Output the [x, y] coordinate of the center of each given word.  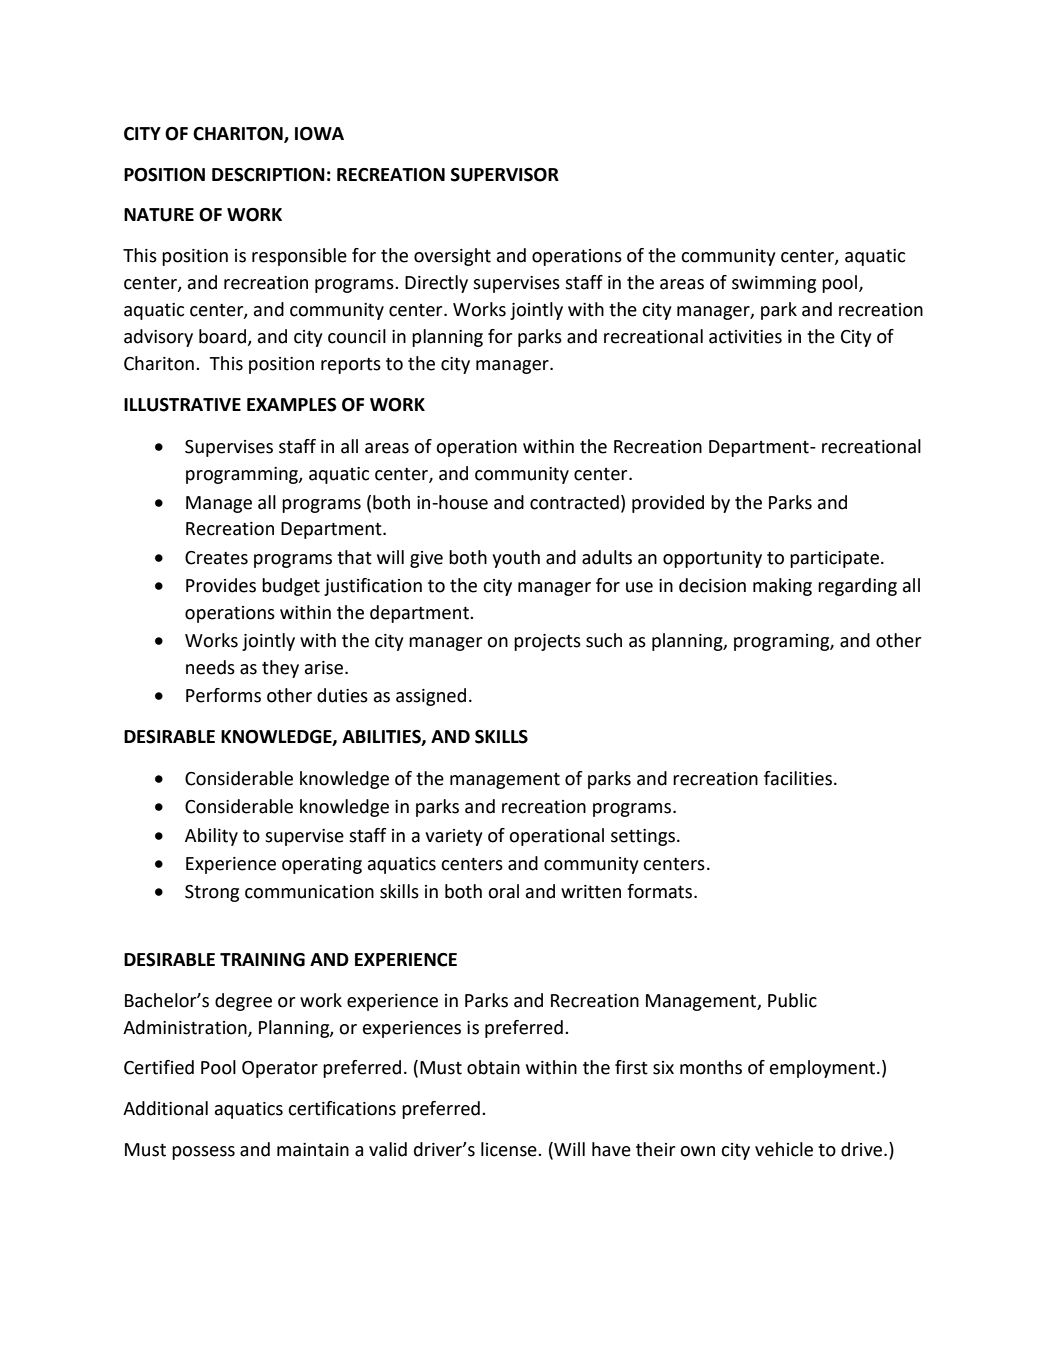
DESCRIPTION [268, 175]
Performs [223, 695]
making [782, 587]
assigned [431, 697]
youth [516, 559]
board [223, 337]
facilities [798, 778]
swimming [774, 284]
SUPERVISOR [505, 175]
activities [745, 337]
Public [792, 1000]
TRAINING [262, 960]
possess [203, 1153]
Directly [436, 284]
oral [503, 891]
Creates [216, 558]
